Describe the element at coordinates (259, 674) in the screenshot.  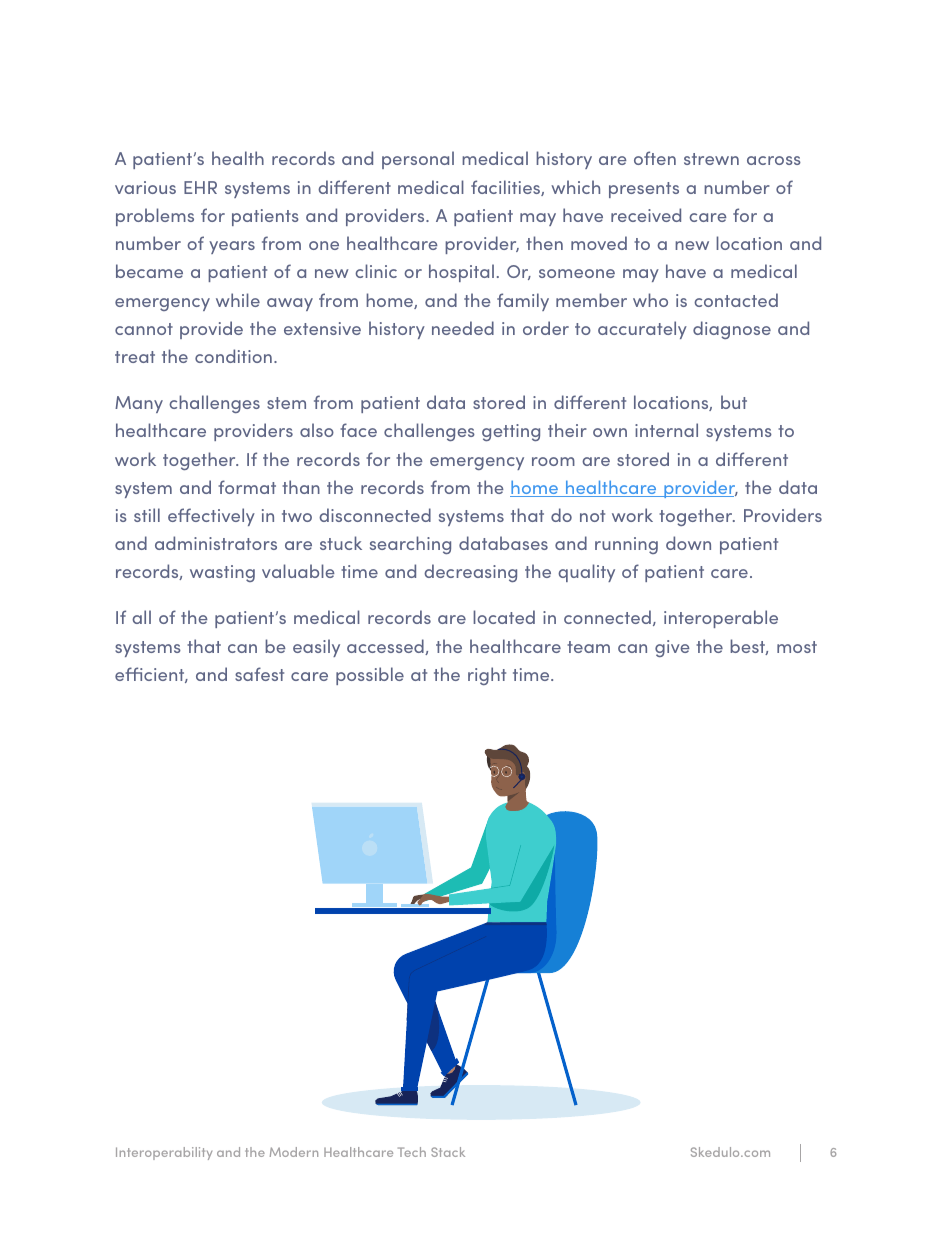
I see `safest` at that location.
